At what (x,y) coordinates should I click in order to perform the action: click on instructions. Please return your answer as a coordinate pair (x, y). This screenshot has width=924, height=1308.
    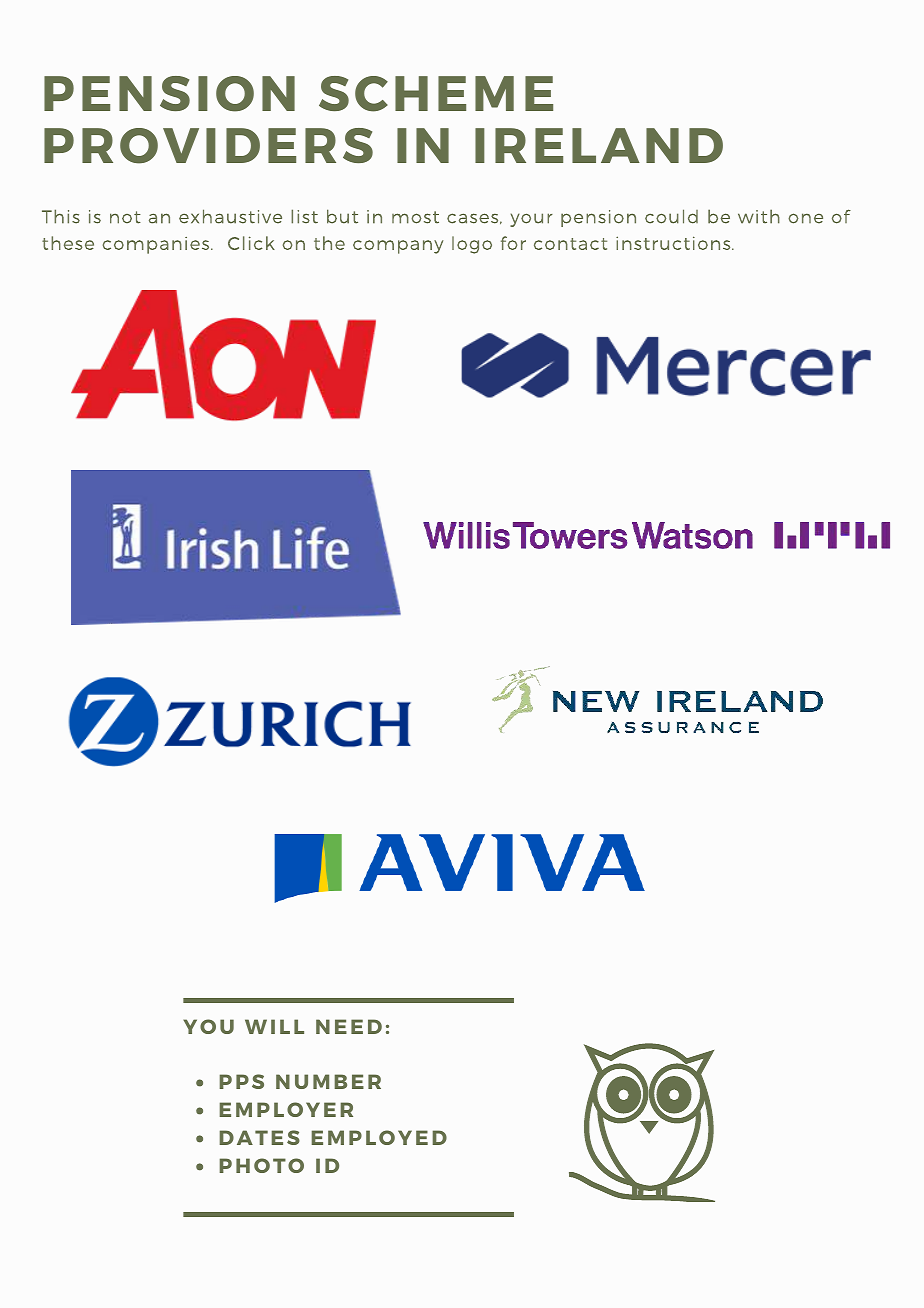
    Looking at the image, I should click on (674, 243).
